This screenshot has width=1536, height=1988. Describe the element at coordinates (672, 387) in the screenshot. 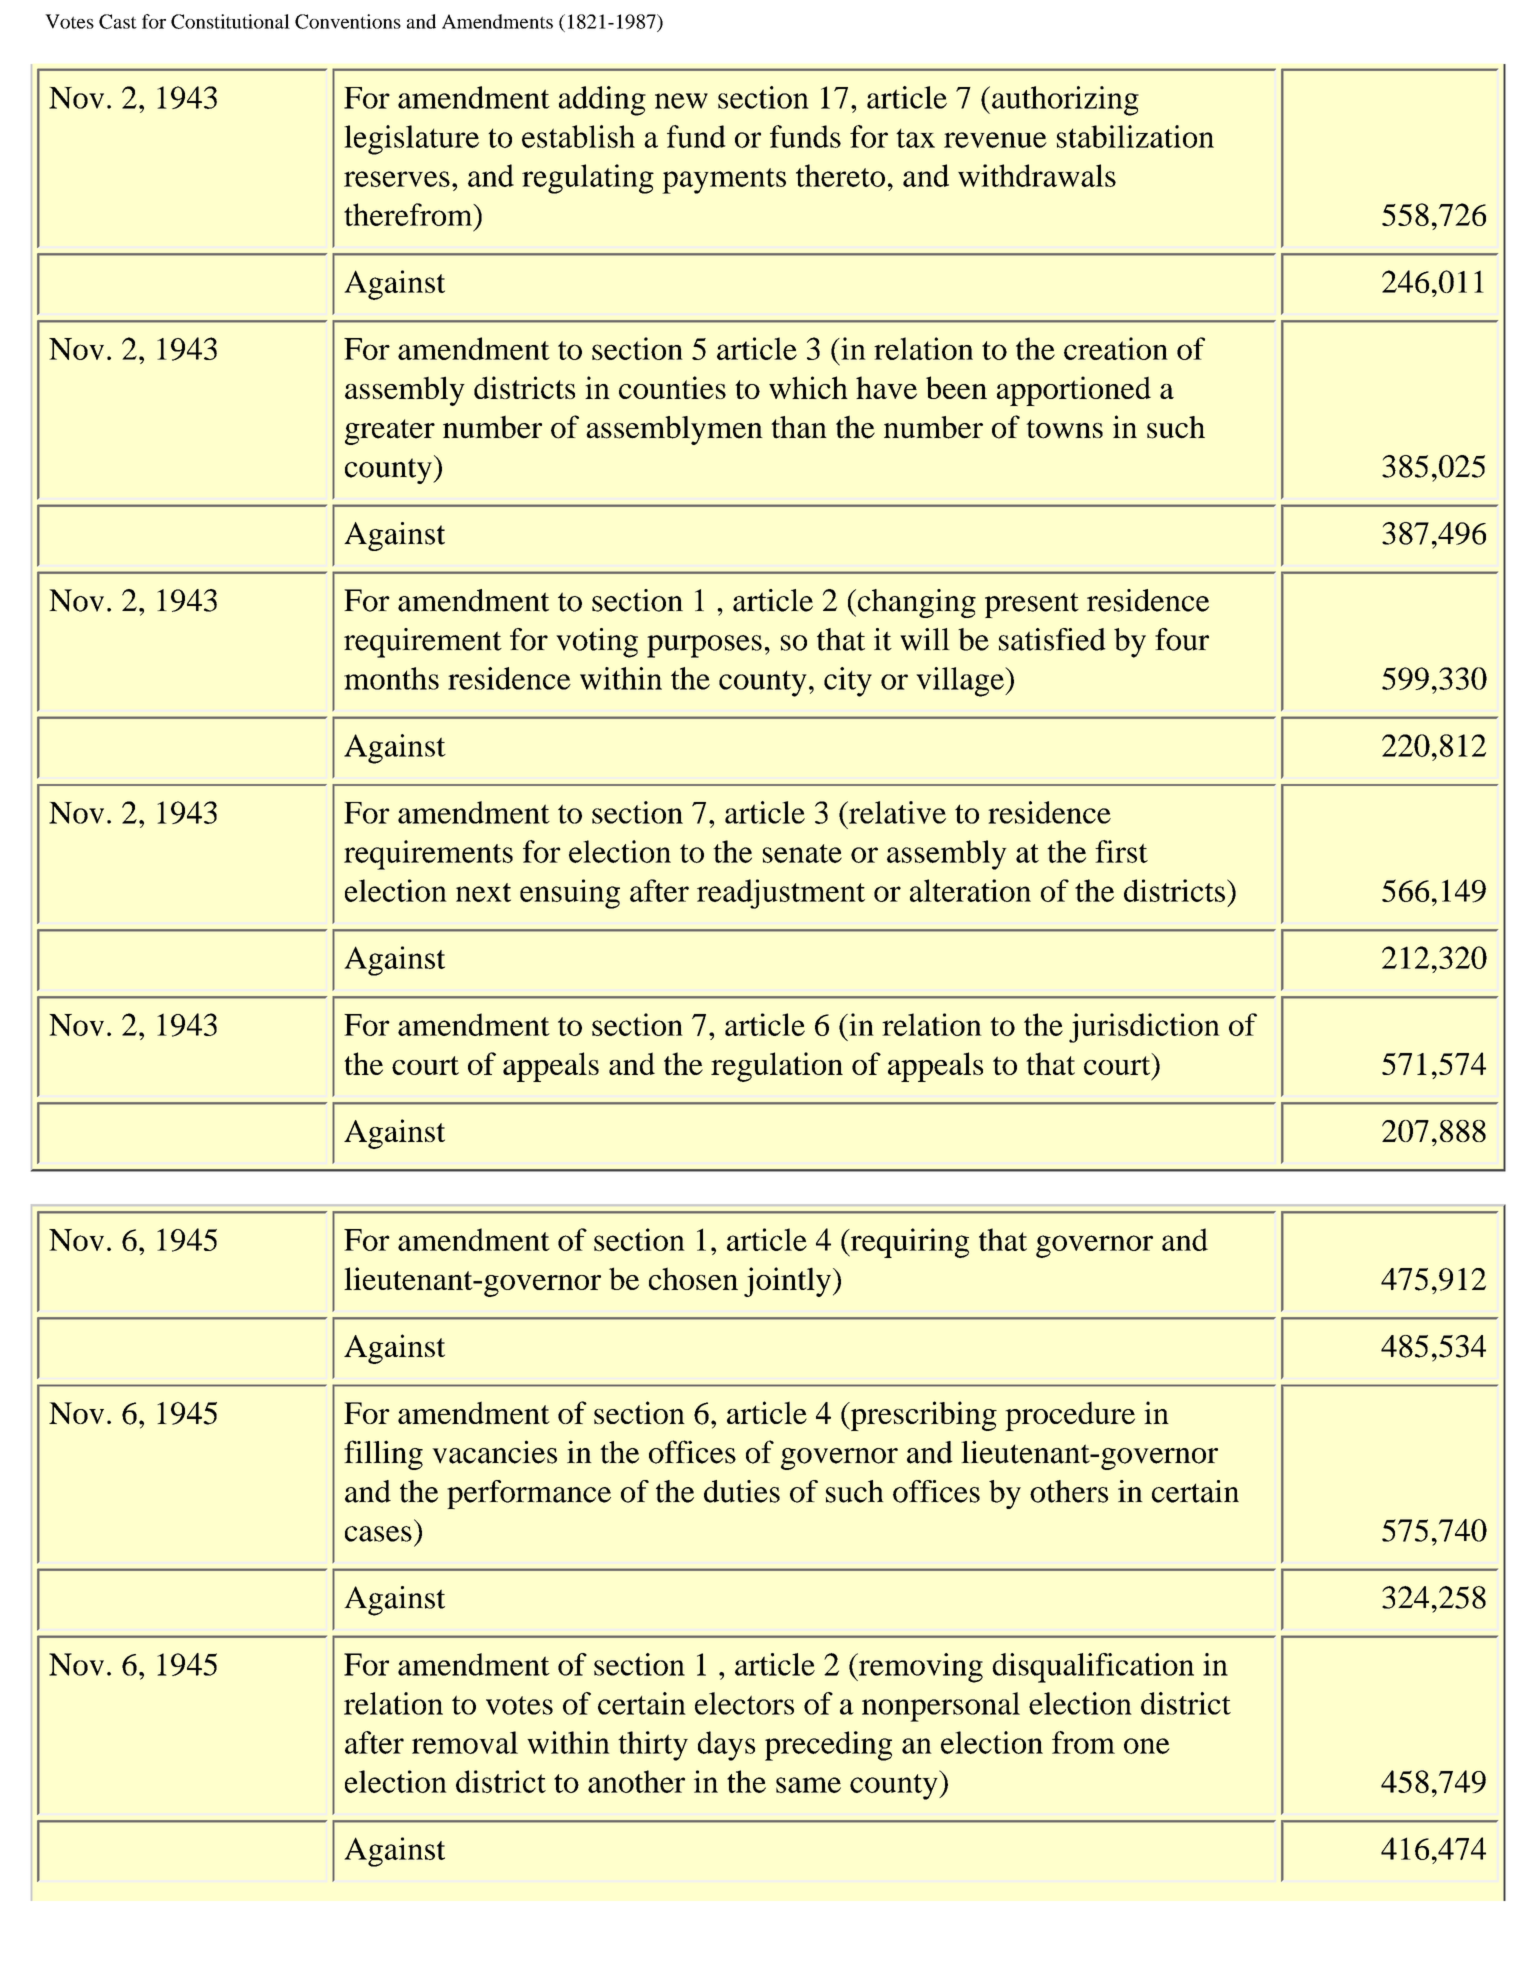

I see `counties` at that location.
